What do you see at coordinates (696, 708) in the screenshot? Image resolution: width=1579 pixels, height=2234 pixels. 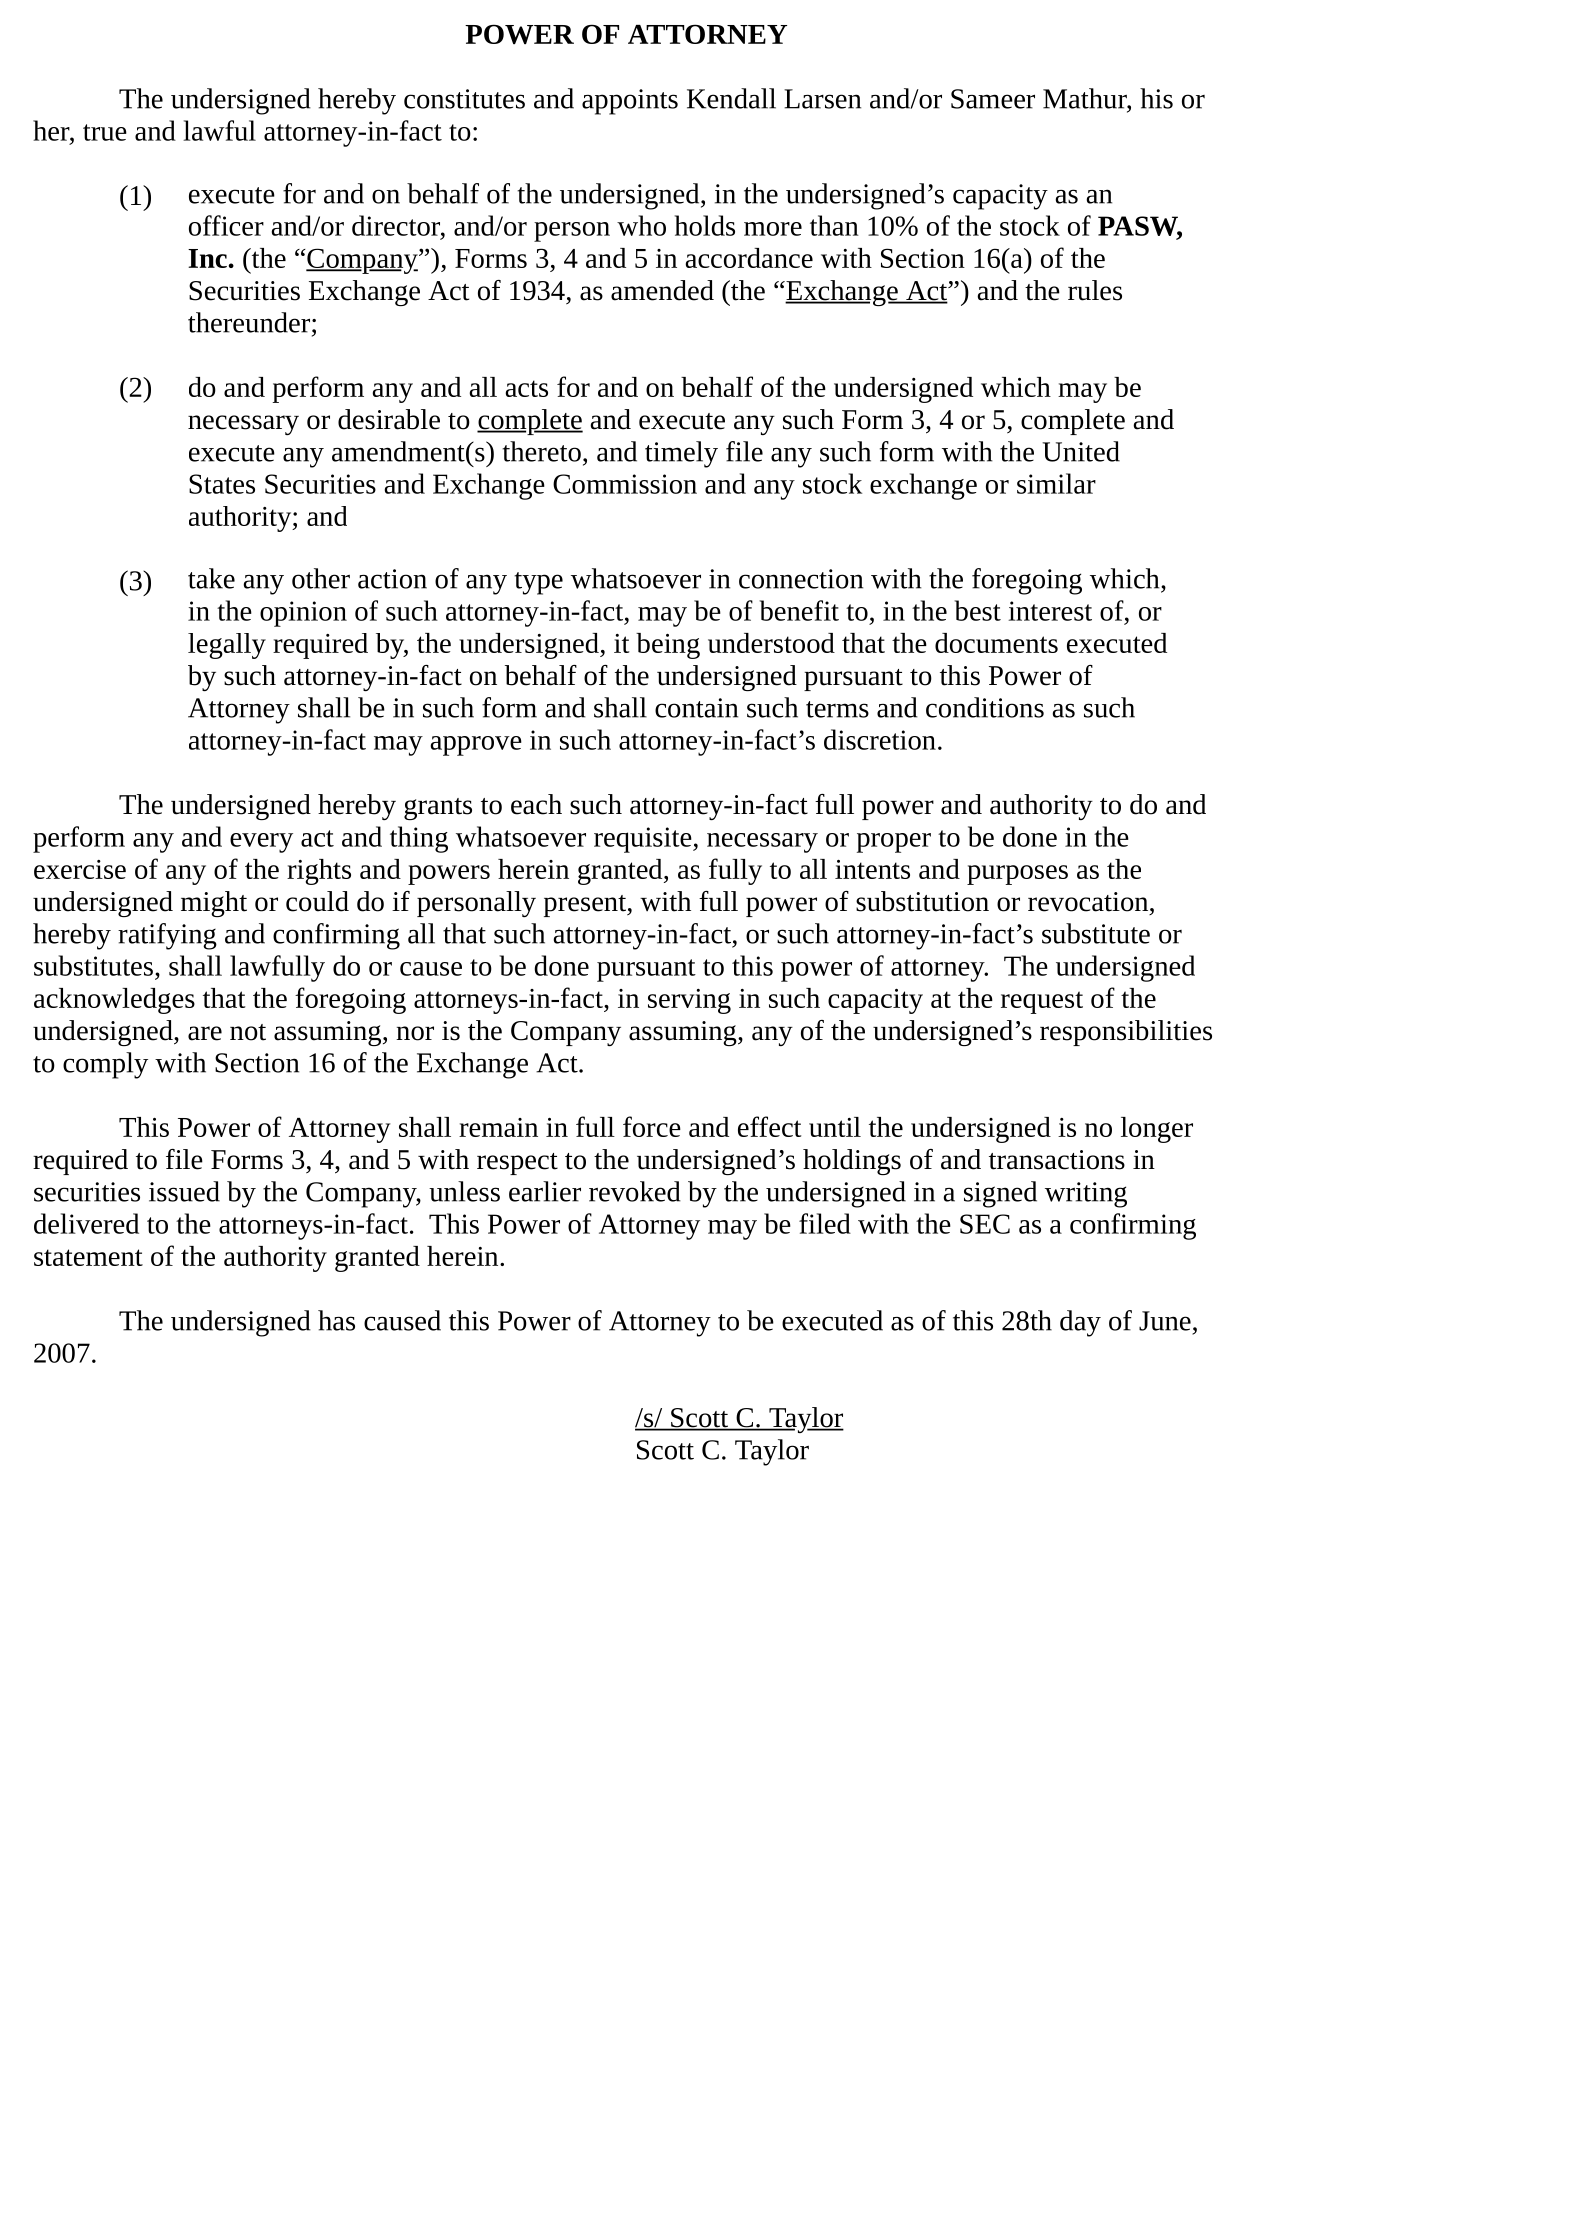 I see `contain` at bounding box center [696, 708].
